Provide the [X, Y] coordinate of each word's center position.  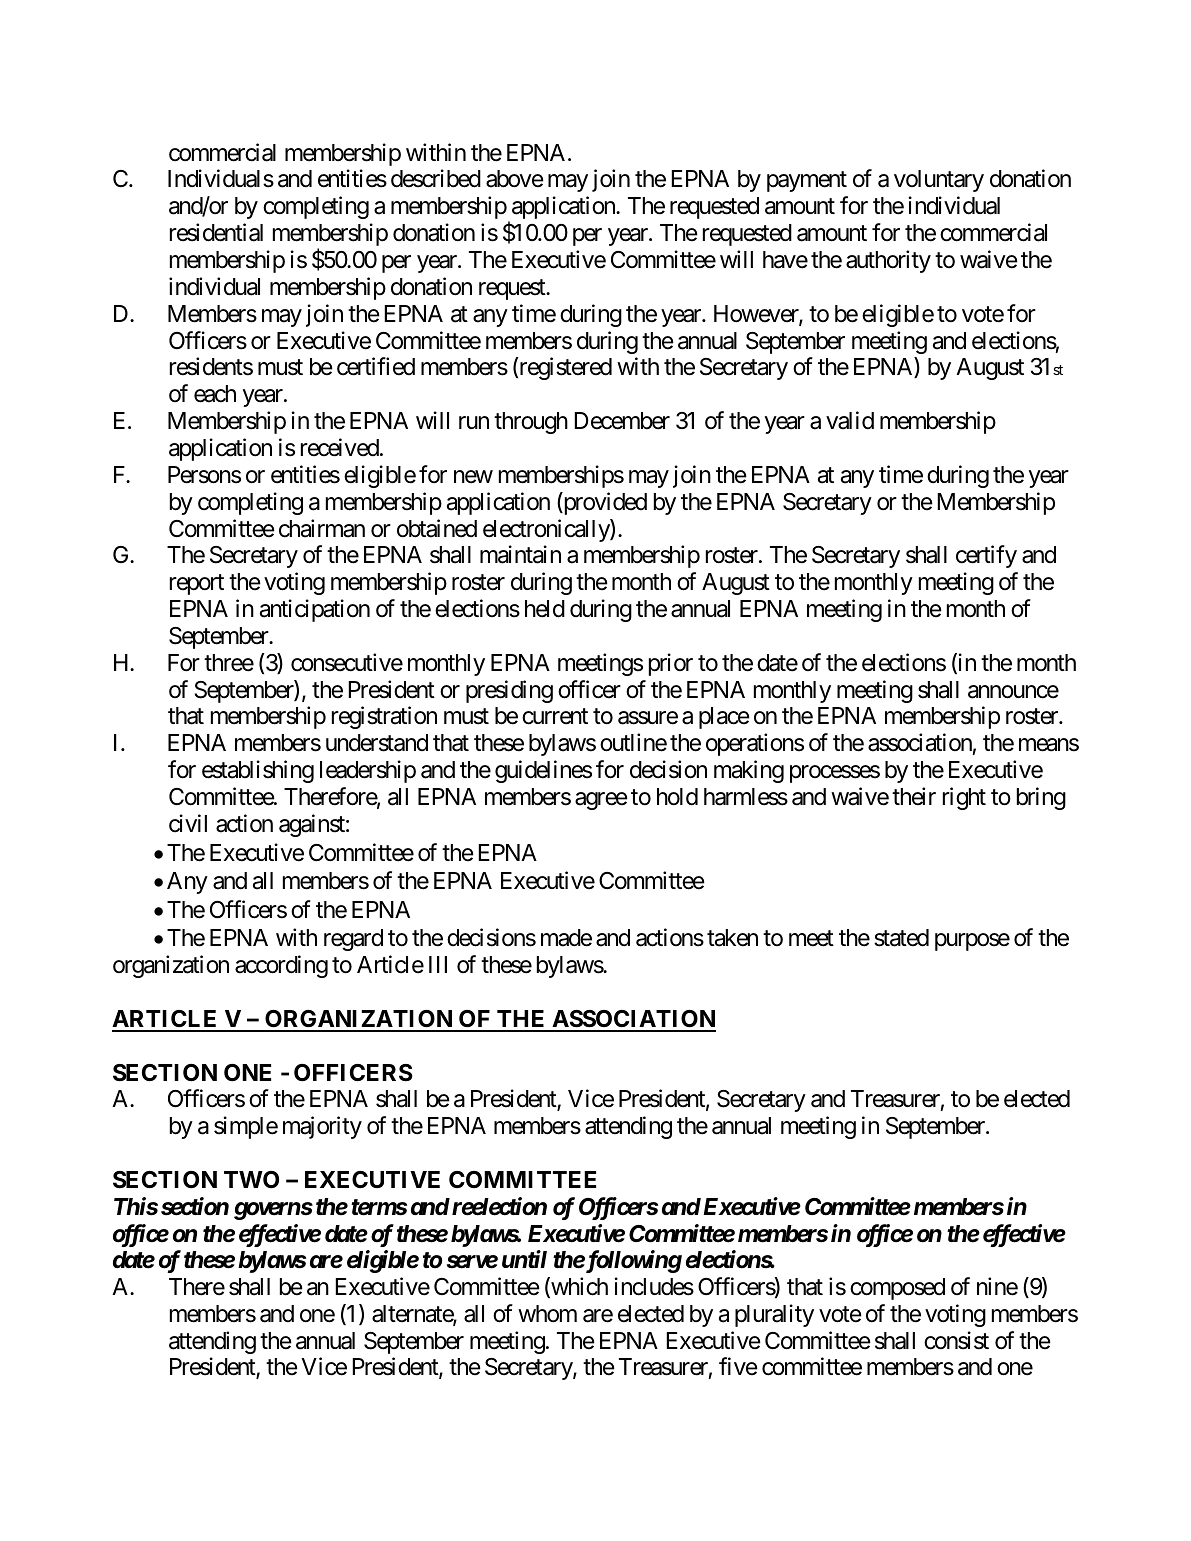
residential [216, 232]
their [914, 796]
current [555, 717]
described [436, 179]
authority [888, 261]
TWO [251, 1179]
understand [377, 743]
